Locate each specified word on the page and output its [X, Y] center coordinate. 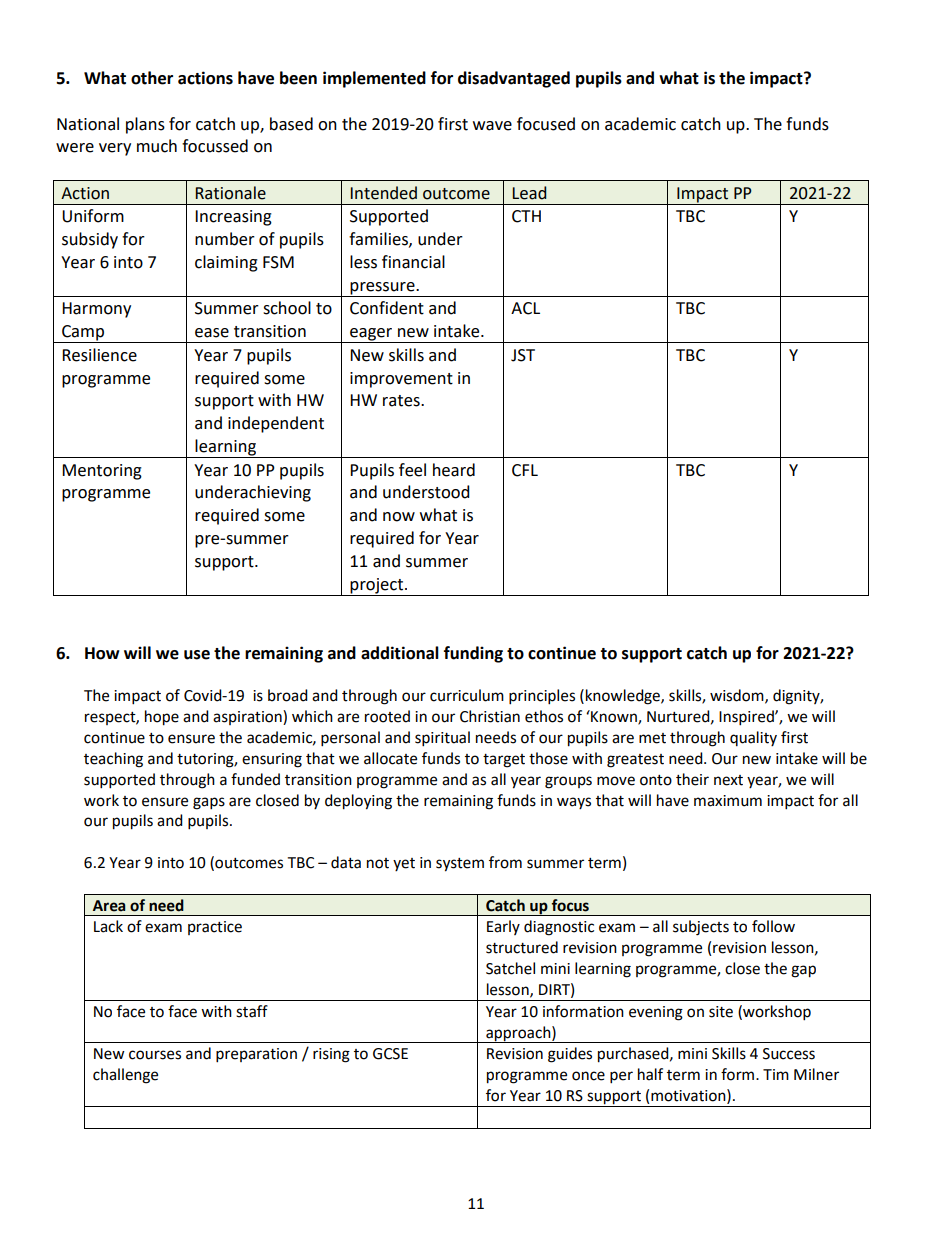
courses [155, 1055]
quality [753, 738]
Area [109, 906]
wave [492, 126]
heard [454, 470]
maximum [728, 801]
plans [145, 125]
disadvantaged [514, 79]
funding [473, 654]
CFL [525, 470]
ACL [525, 308]
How [102, 653]
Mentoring [102, 472]
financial [413, 262]
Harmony [96, 310]
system [460, 865]
